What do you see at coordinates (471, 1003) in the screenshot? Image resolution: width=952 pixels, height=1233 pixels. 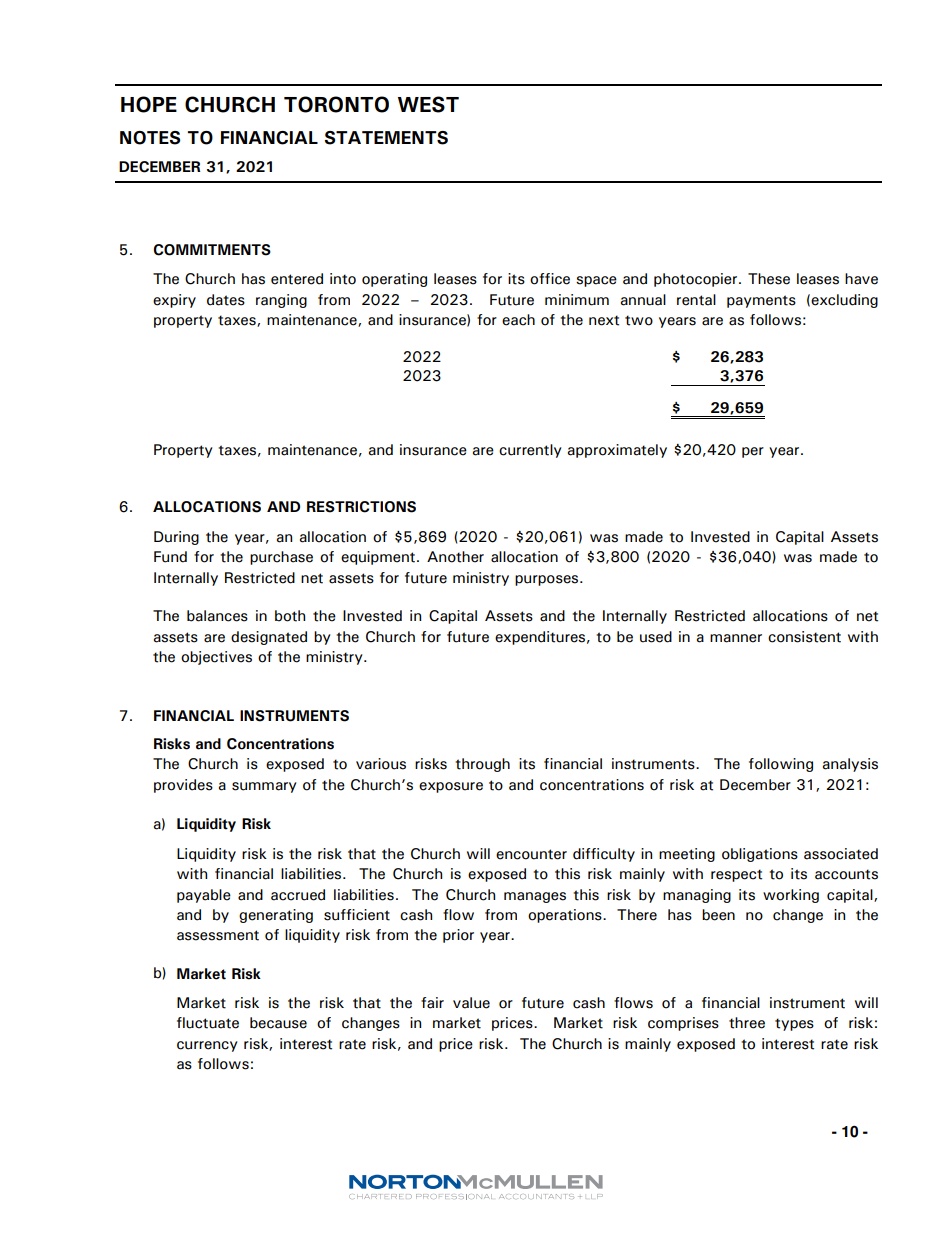 I see `value` at bounding box center [471, 1003].
